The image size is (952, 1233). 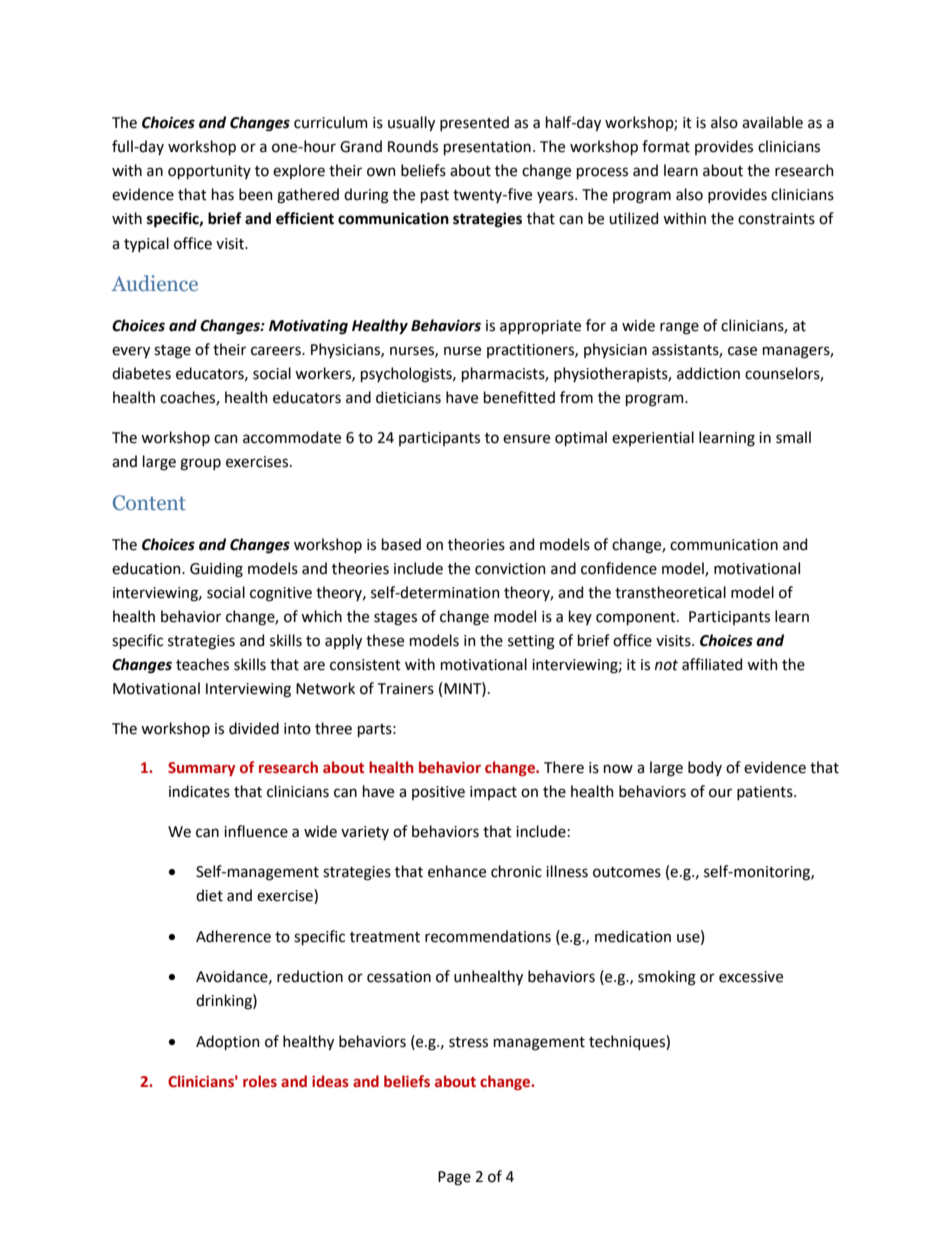 I want to click on positive, so click(x=438, y=793).
